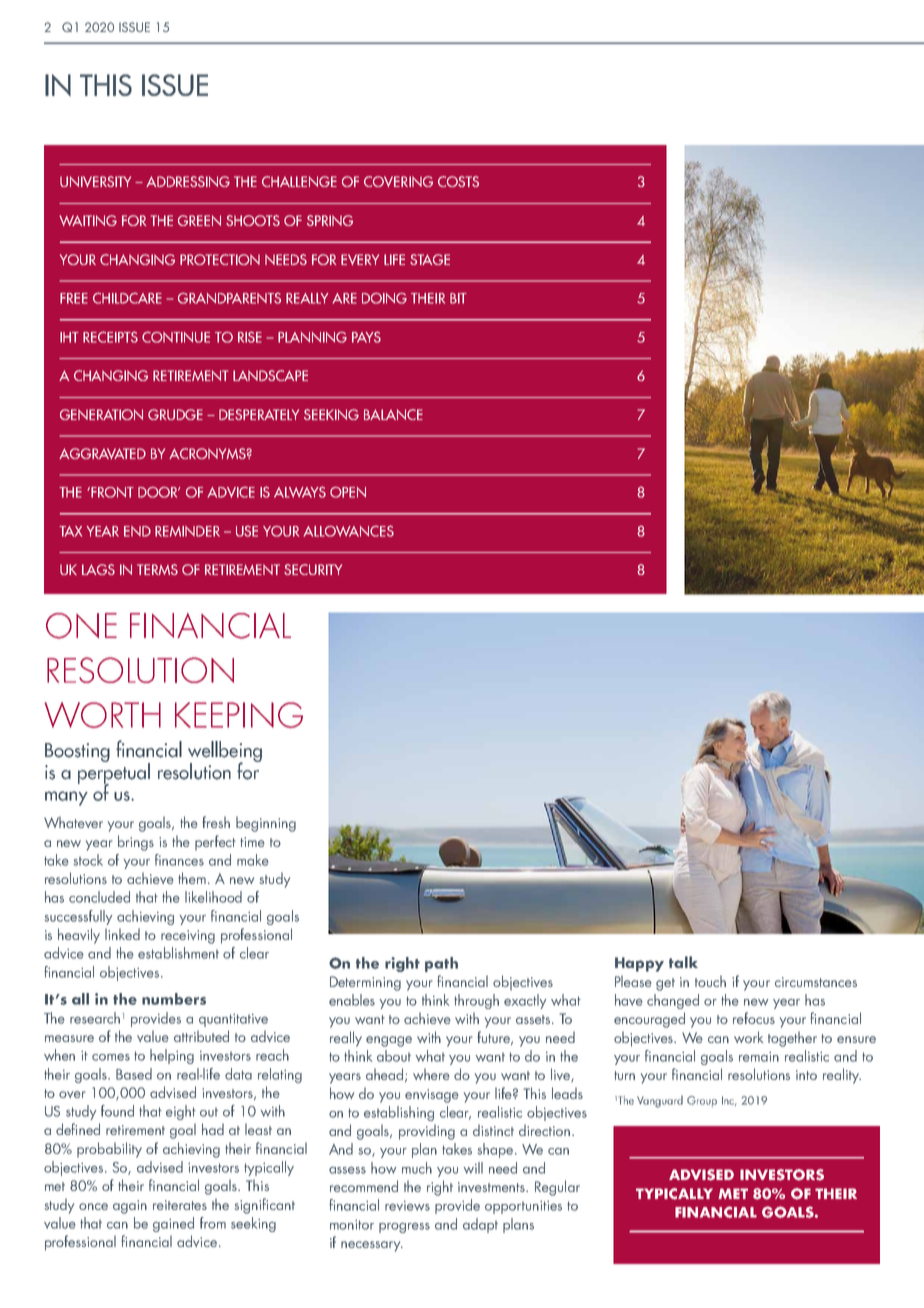  What do you see at coordinates (393, 414) in the image?
I see `BALANCE` at bounding box center [393, 414].
